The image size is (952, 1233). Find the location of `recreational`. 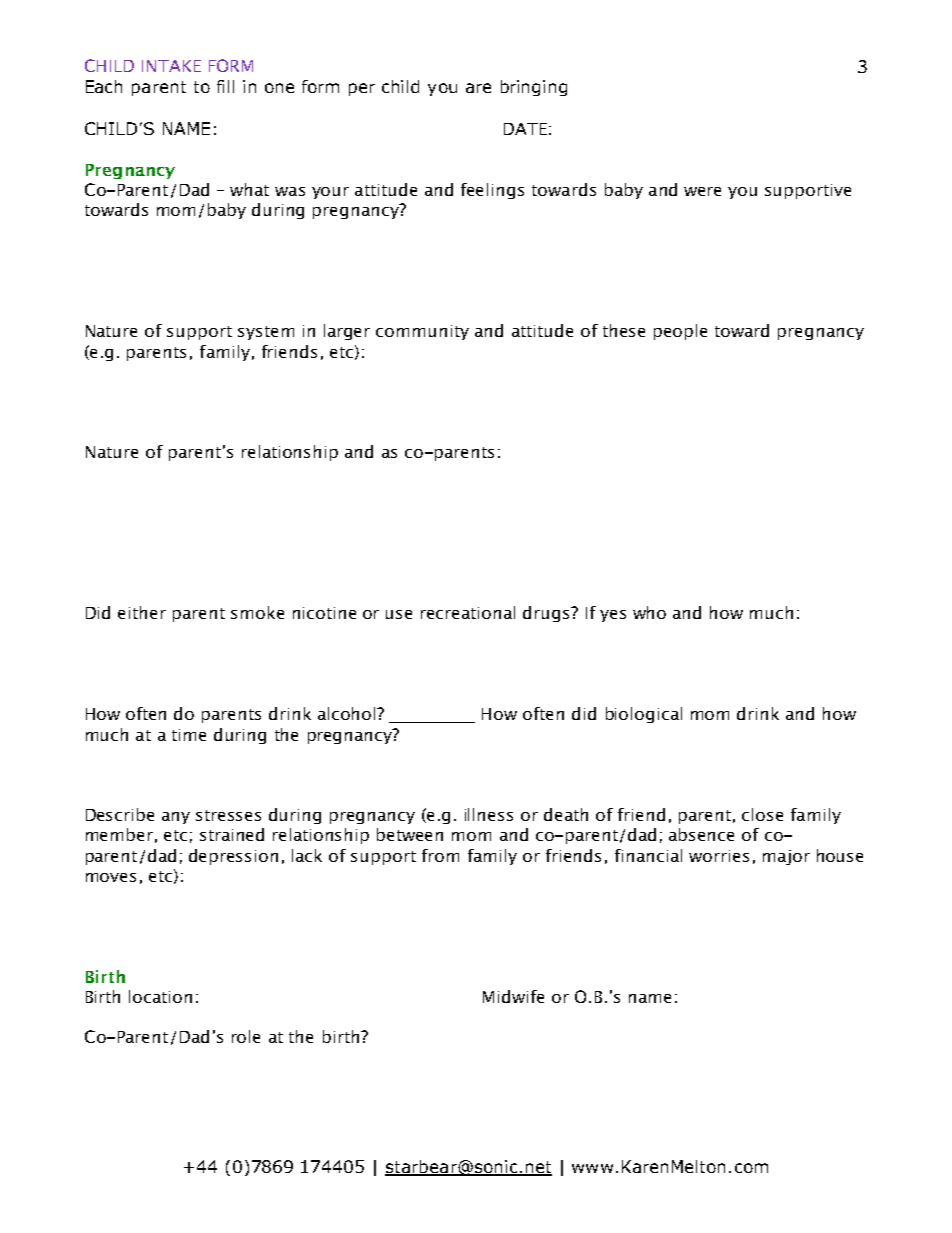

recreational is located at coordinates (468, 612).
